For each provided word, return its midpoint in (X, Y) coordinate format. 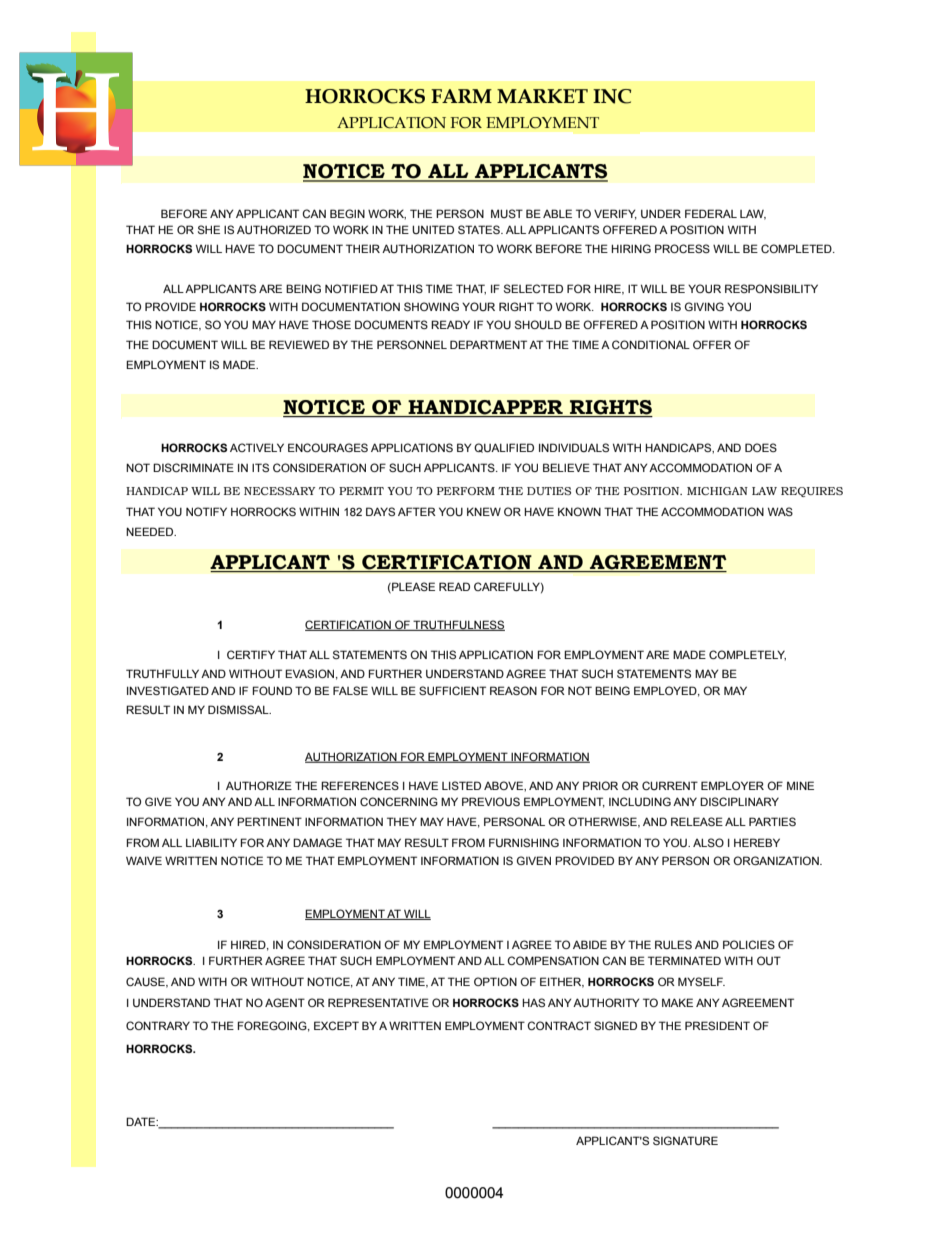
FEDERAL (711, 213)
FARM (461, 96)
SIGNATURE (685, 1140)
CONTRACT (559, 1025)
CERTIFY (251, 654)
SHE (209, 229)
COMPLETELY (747, 655)
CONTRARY (158, 1025)
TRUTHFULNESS (458, 625)
